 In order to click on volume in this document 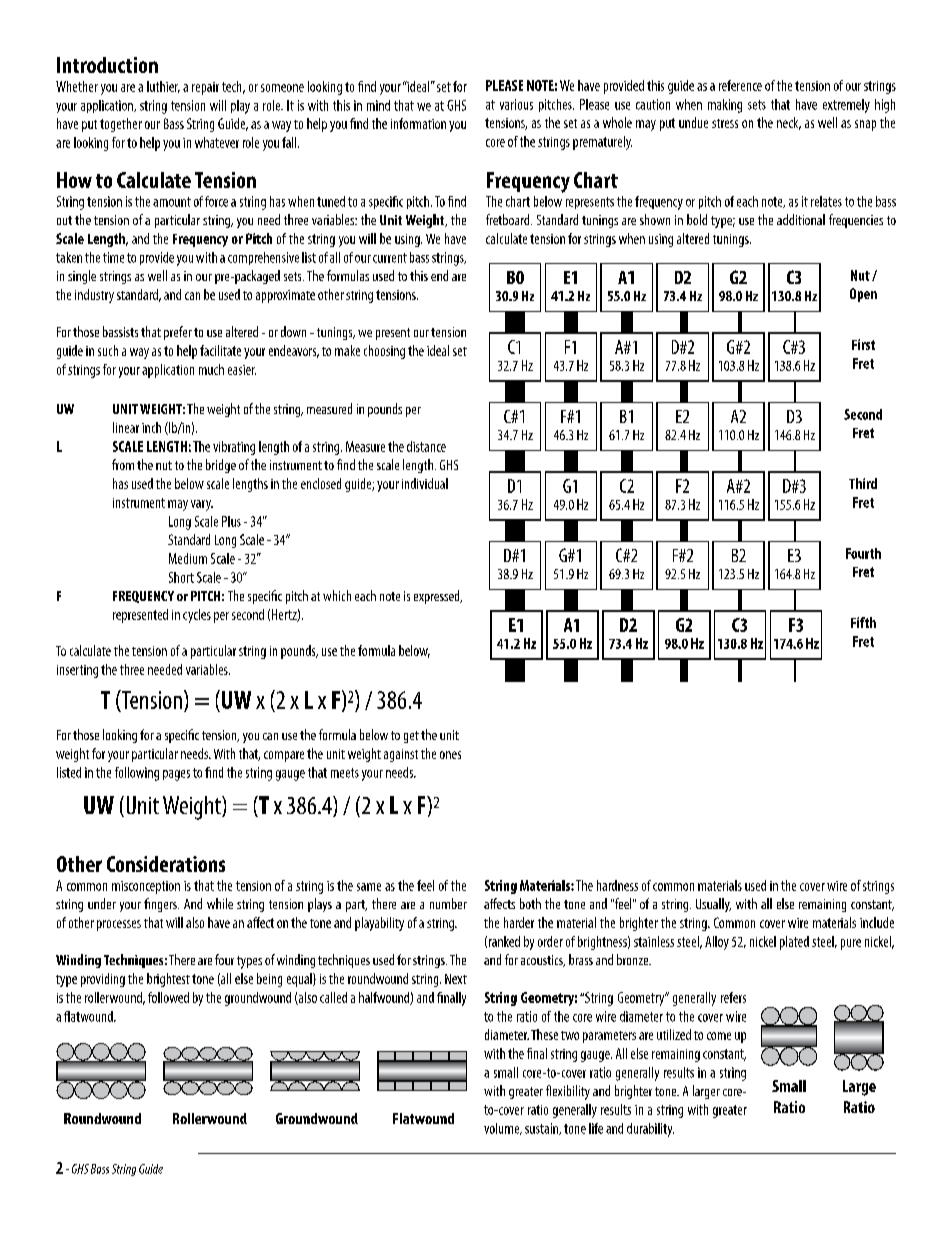, I will do `click(503, 1129)`.
